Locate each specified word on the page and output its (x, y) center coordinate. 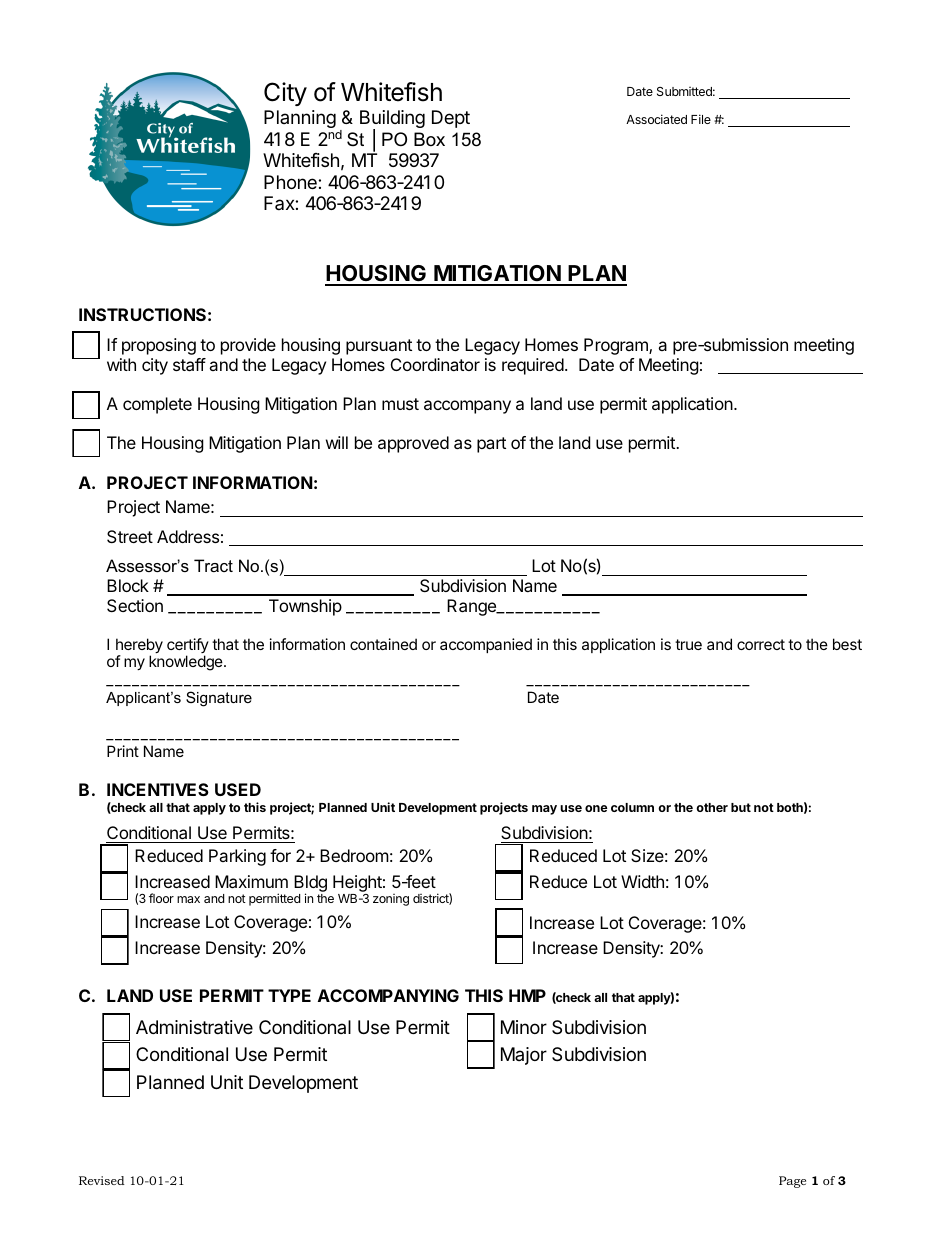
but (741, 807)
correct (761, 644)
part (491, 445)
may (544, 810)
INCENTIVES (158, 789)
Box (429, 139)
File (701, 119)
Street (130, 536)
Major (524, 1056)
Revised (102, 1180)
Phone (291, 182)
